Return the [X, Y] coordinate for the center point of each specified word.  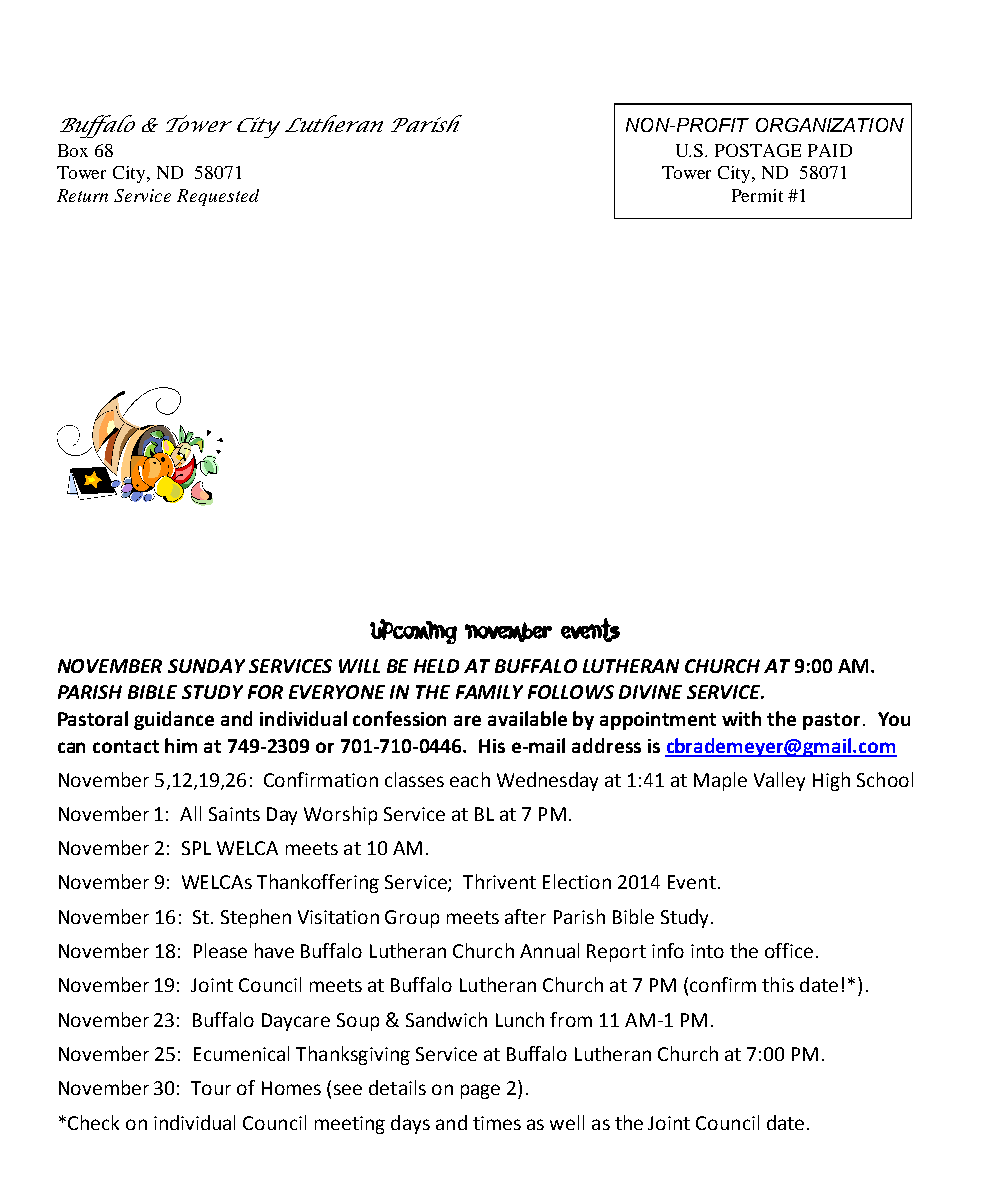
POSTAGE [758, 150]
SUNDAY [206, 666]
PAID [830, 150]
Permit [757, 195]
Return [82, 195]
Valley [779, 781]
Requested [218, 197]
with [741, 718]
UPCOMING [413, 631]
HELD [436, 666]
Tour [211, 1088]
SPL [196, 848]
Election [577, 881]
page [480, 1091]
